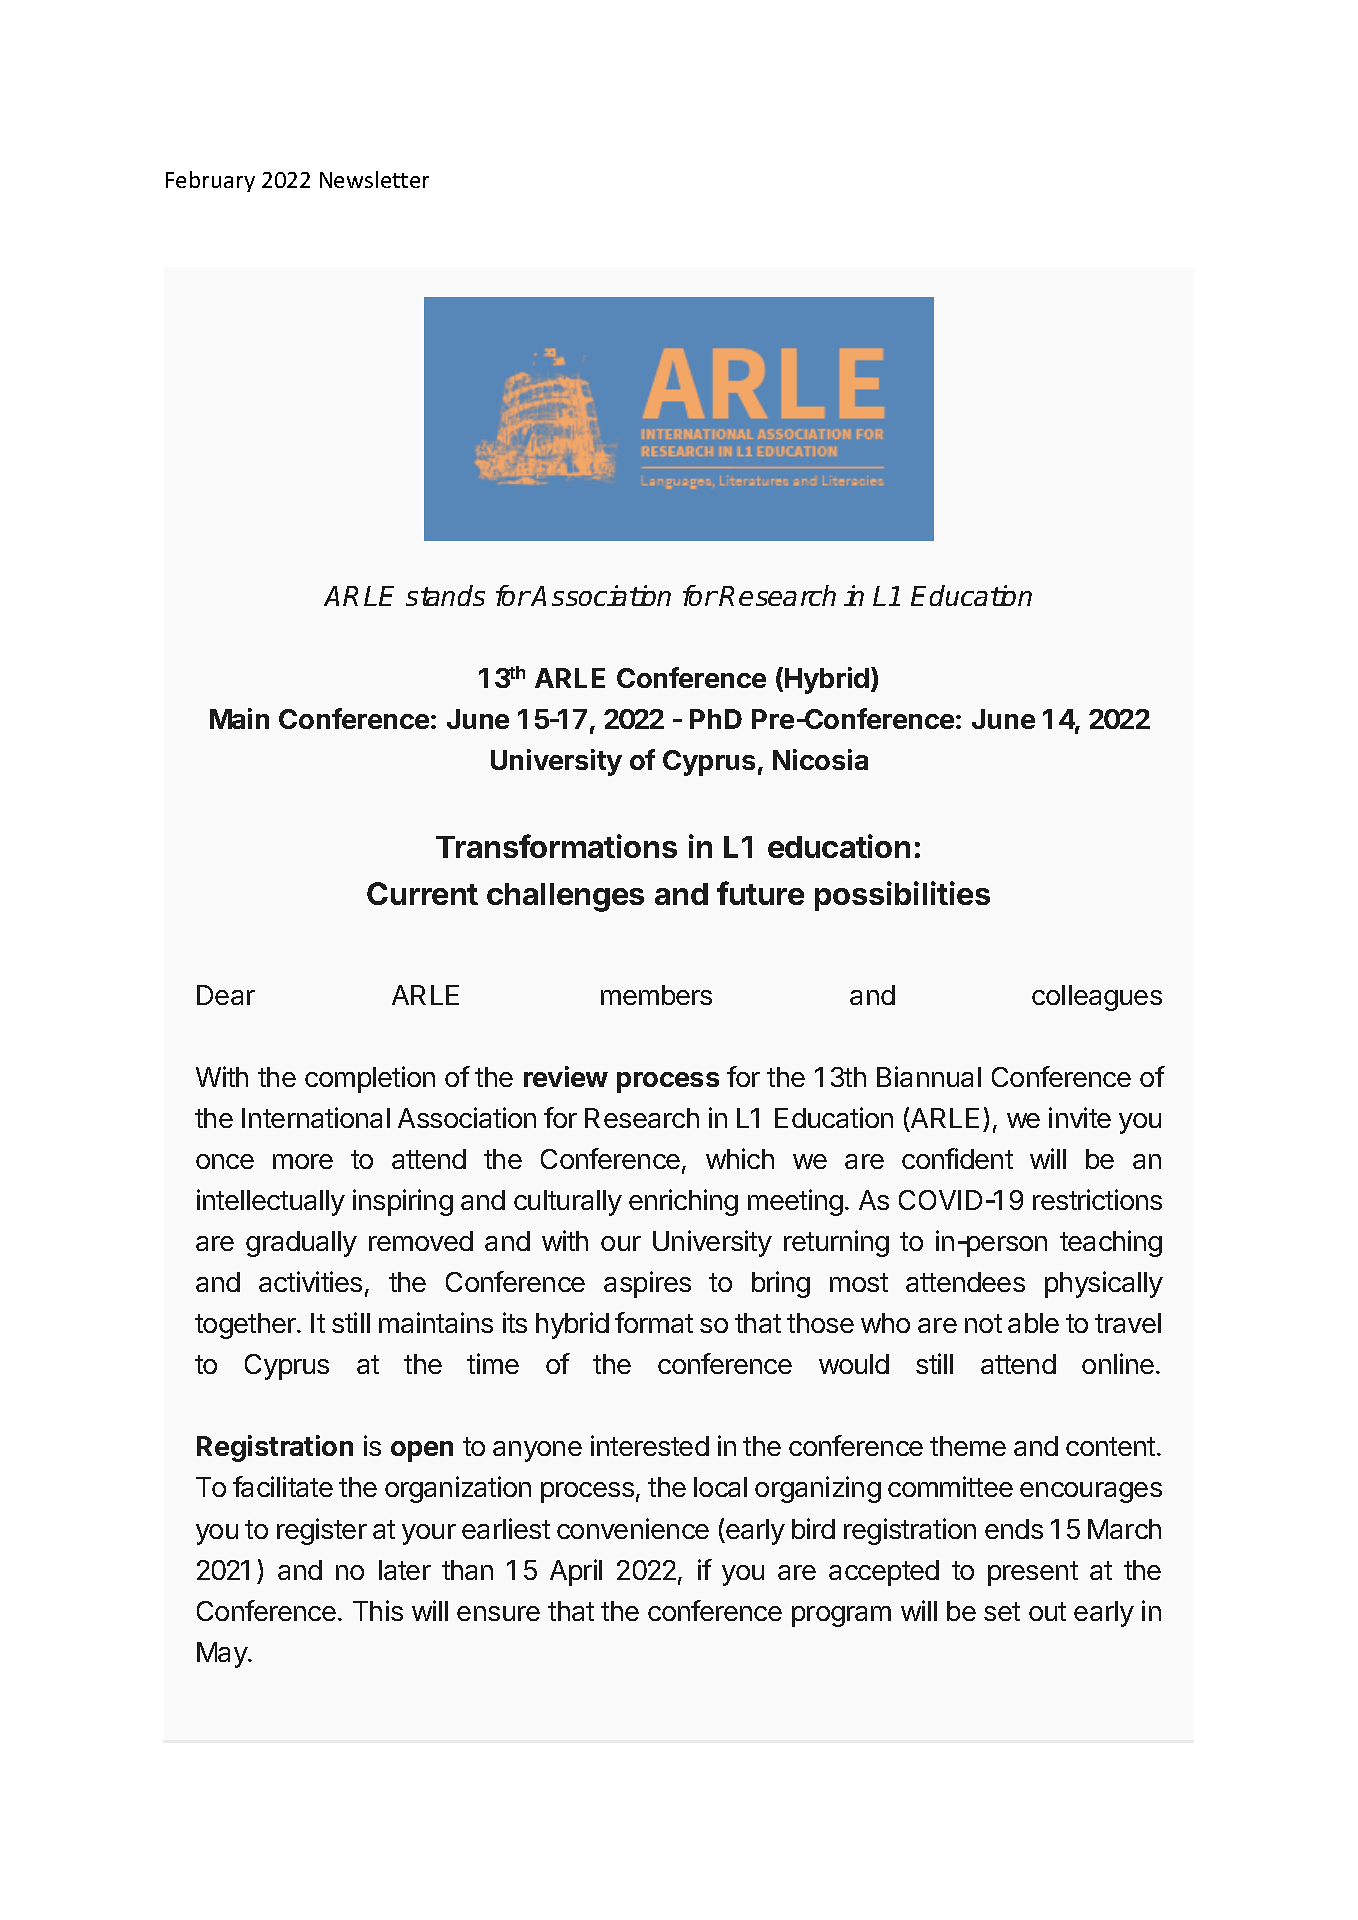 The image size is (1358, 1920). What do you see at coordinates (422, 893) in the document?
I see `Current` at bounding box center [422, 893].
